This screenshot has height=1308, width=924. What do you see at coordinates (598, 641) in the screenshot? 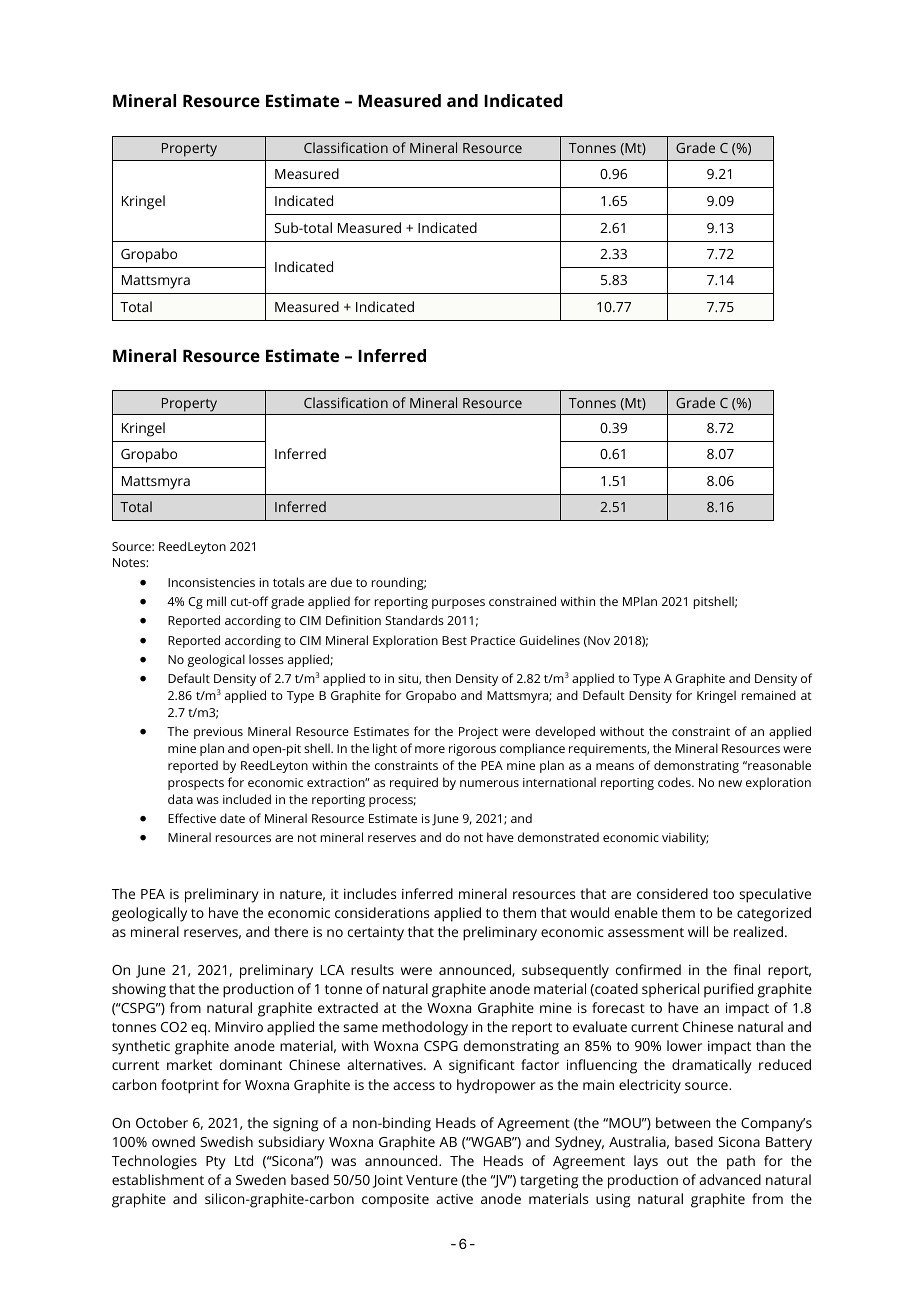
I see `Nov` at bounding box center [598, 641].
